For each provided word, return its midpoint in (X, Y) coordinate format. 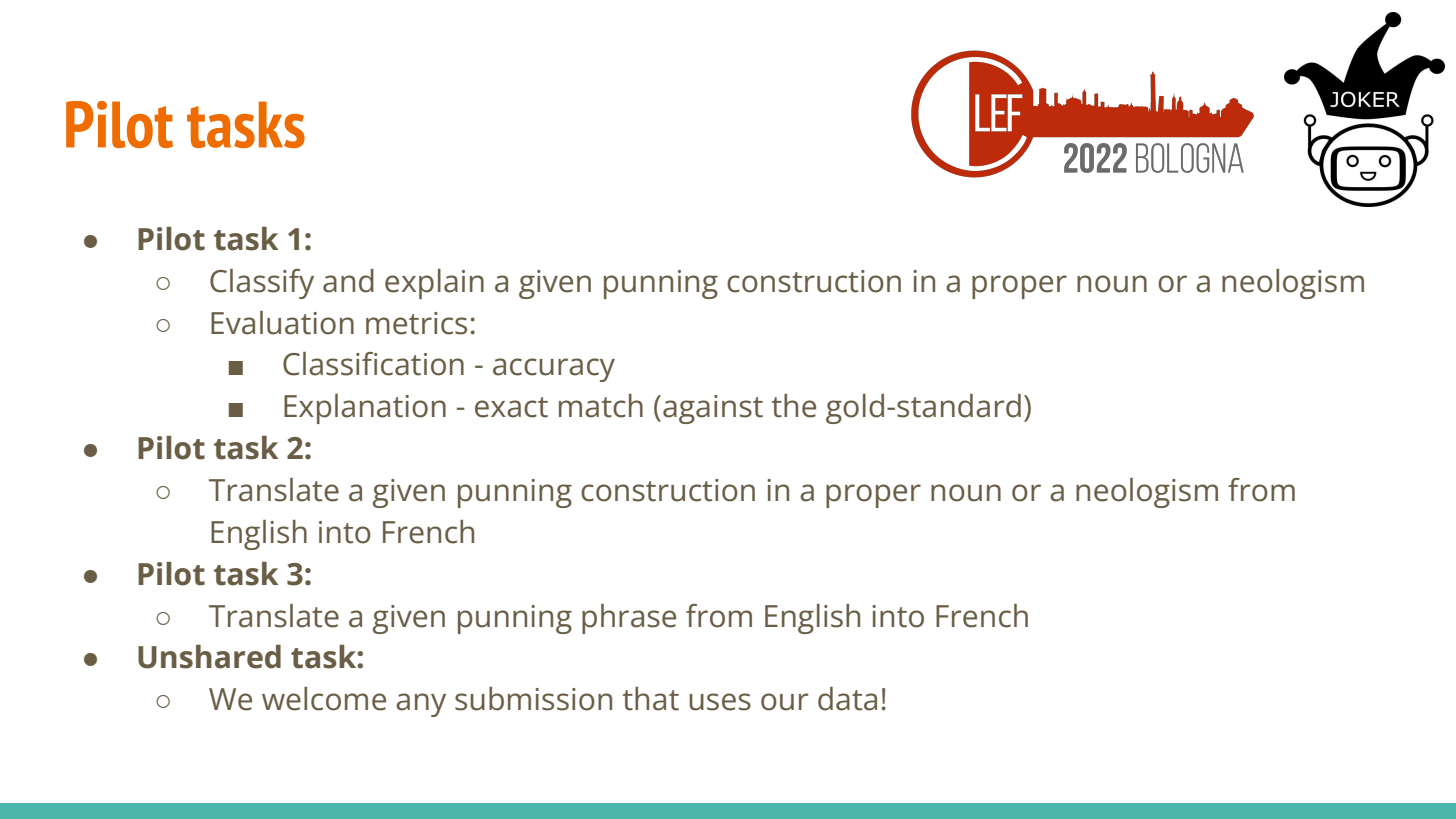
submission (533, 699)
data (847, 699)
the (794, 406)
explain (434, 284)
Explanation (365, 409)
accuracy (554, 370)
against (713, 409)
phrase (629, 619)
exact (511, 407)
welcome (324, 699)
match (601, 406)
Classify (262, 284)
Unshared (209, 657)
